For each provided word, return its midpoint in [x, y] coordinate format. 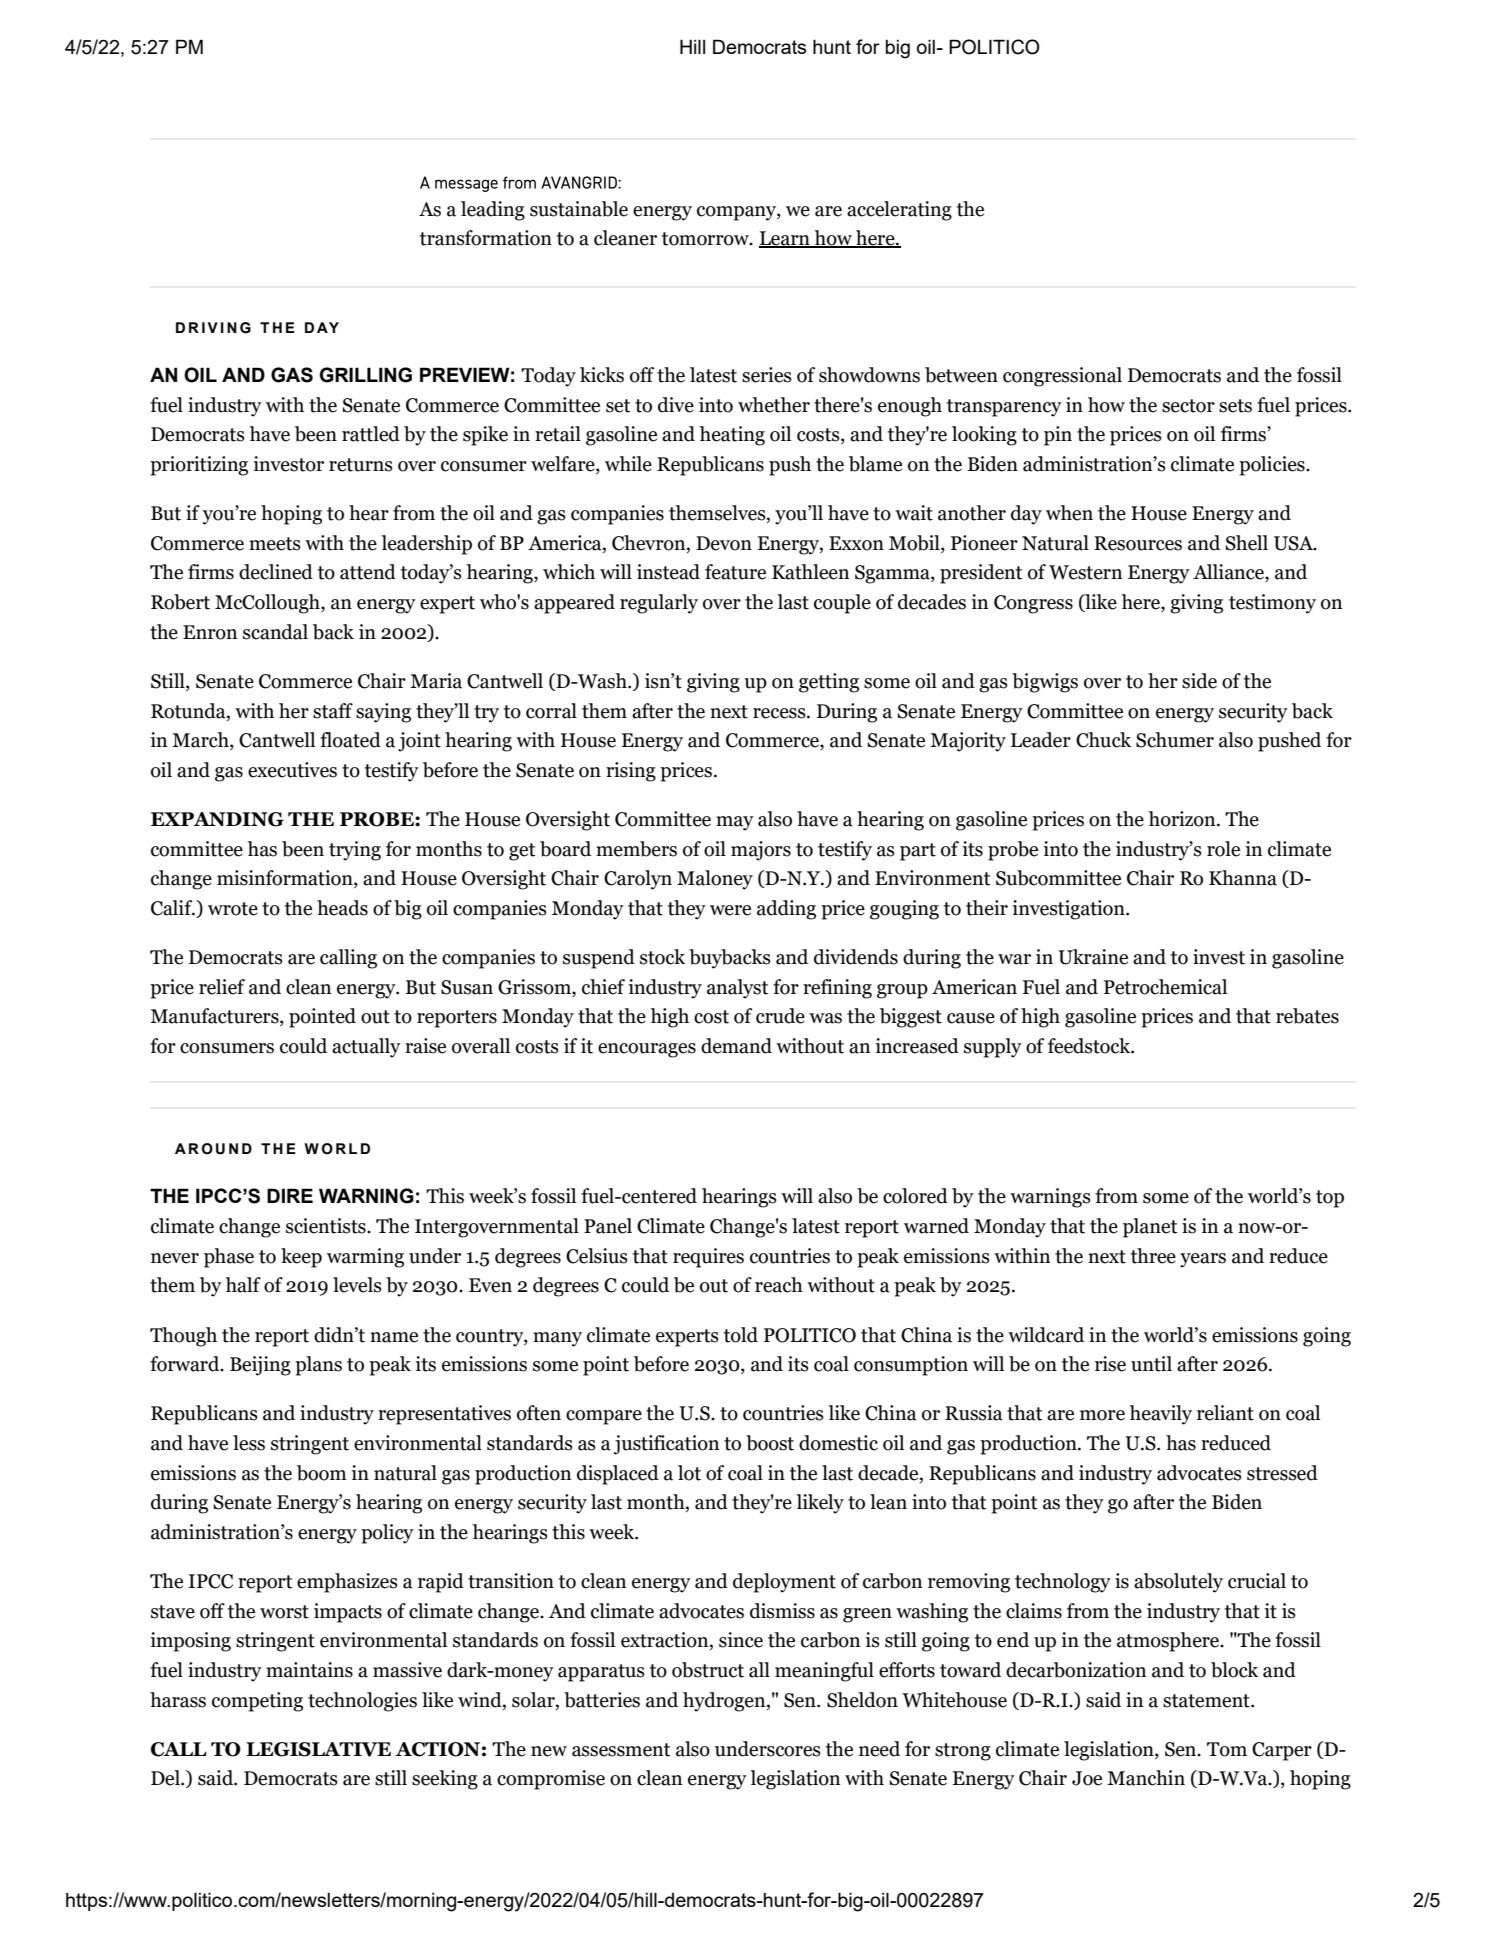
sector [1188, 406]
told [741, 1335]
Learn [785, 239]
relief [222, 987]
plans [318, 1366]
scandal [275, 632]
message [466, 185]
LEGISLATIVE [318, 1749]
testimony [1272, 604]
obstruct [708, 1670]
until [1151, 1364]
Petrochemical [1165, 987]
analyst [738, 989]
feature [735, 572]
